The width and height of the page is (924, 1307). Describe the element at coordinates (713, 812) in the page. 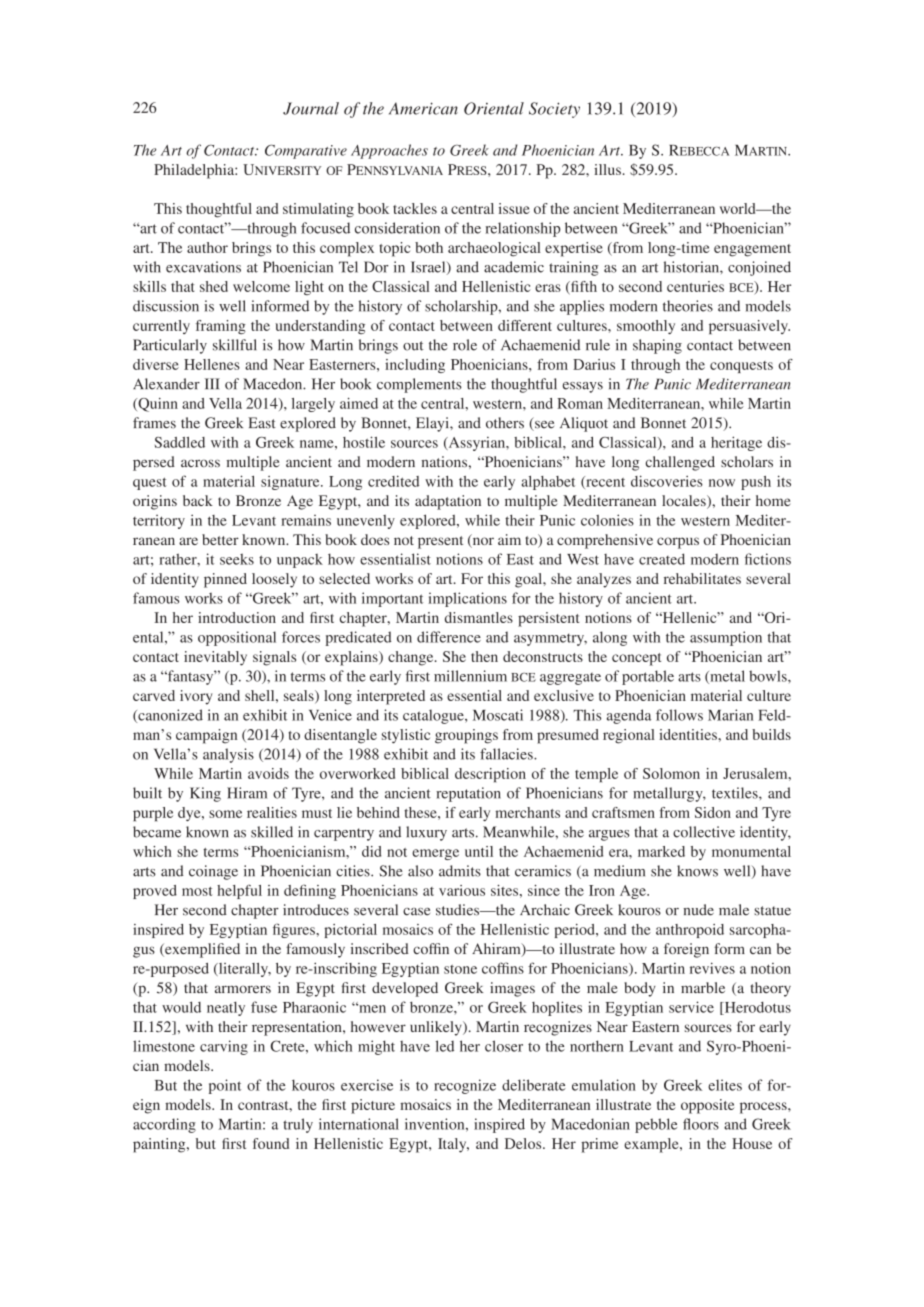

I see `Sidon` at that location.
